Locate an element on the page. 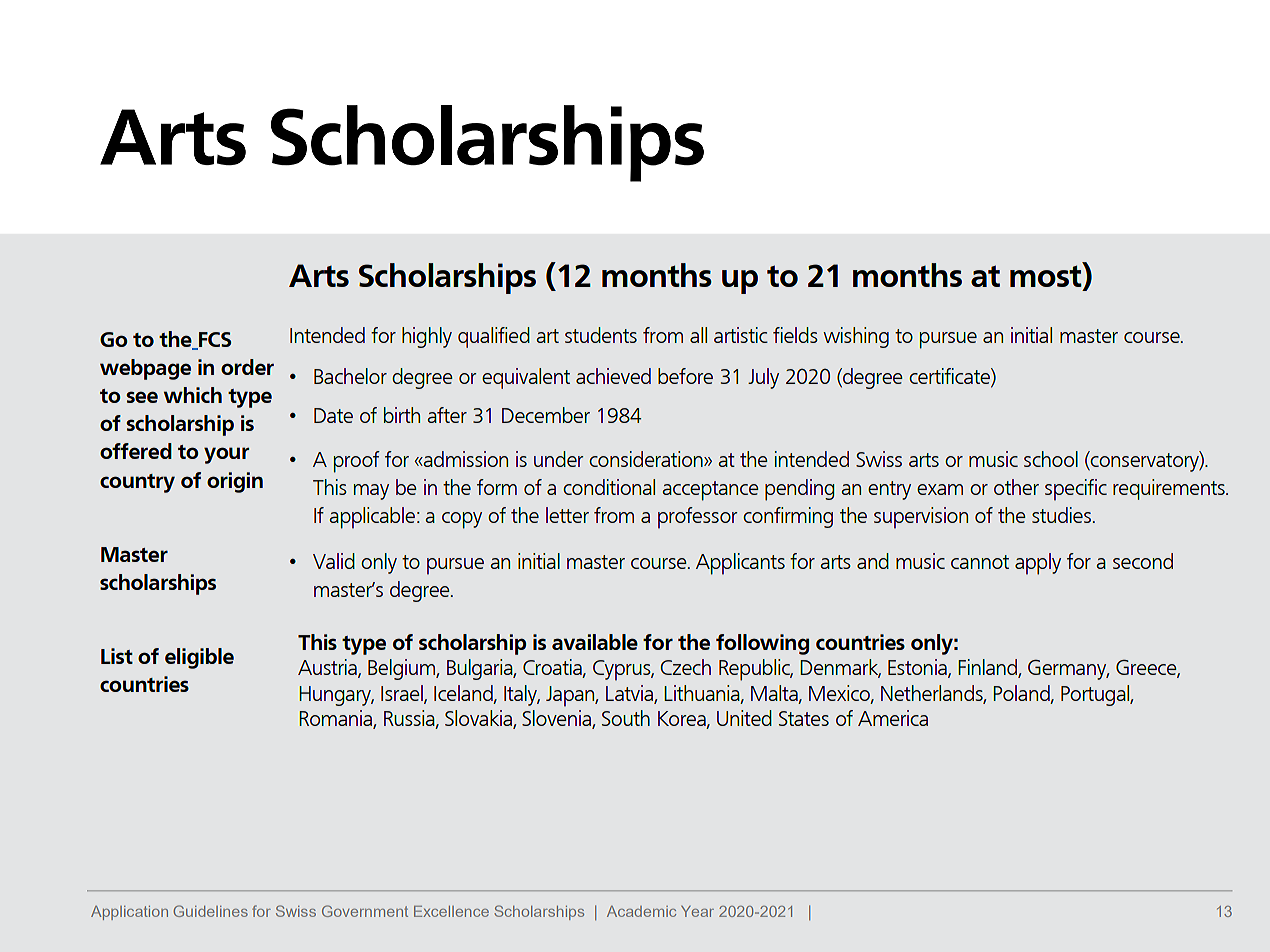 Image resolution: width=1270 pixels, height=952 pixels. South is located at coordinates (626, 718).
